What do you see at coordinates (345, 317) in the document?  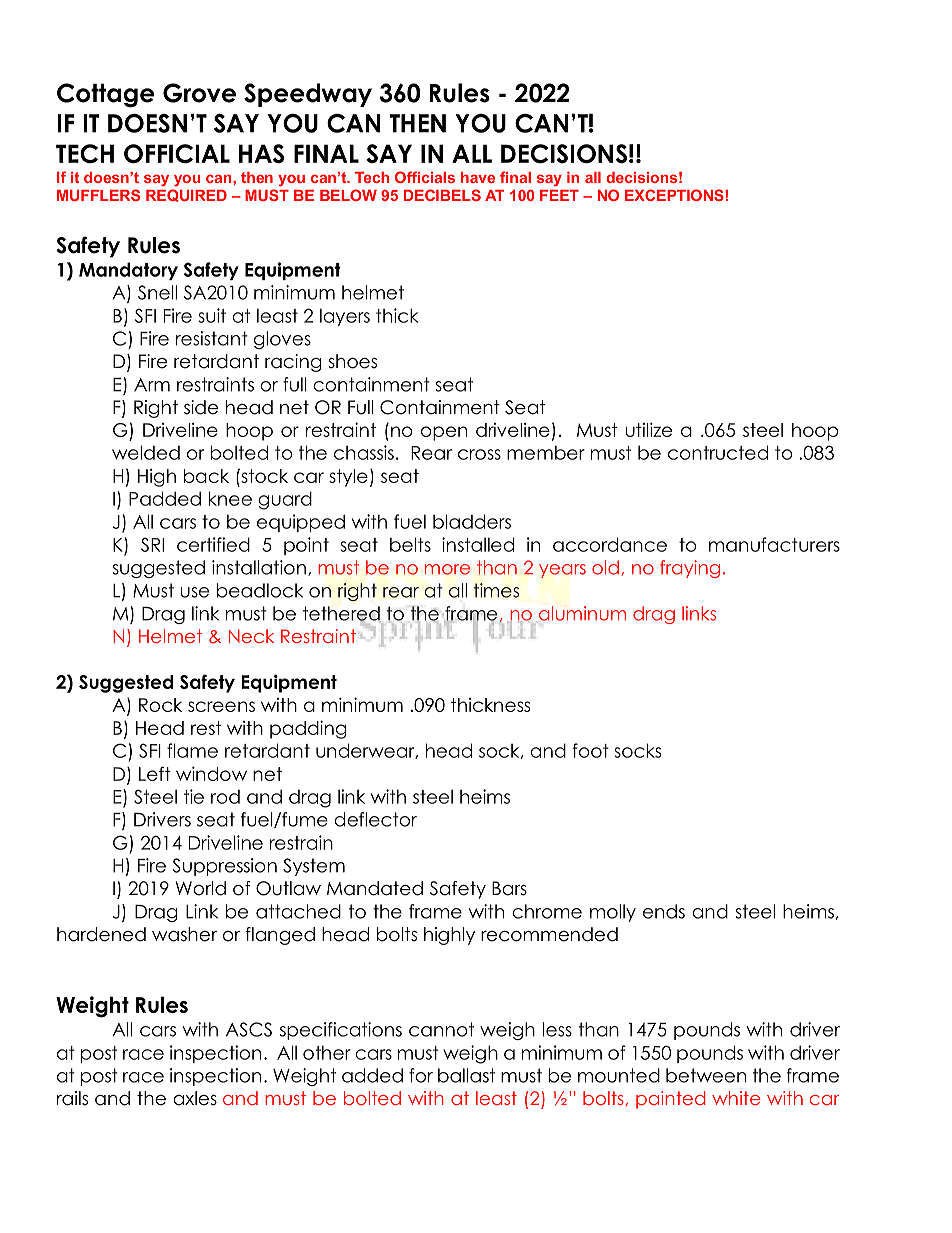 I see `layers` at bounding box center [345, 317].
